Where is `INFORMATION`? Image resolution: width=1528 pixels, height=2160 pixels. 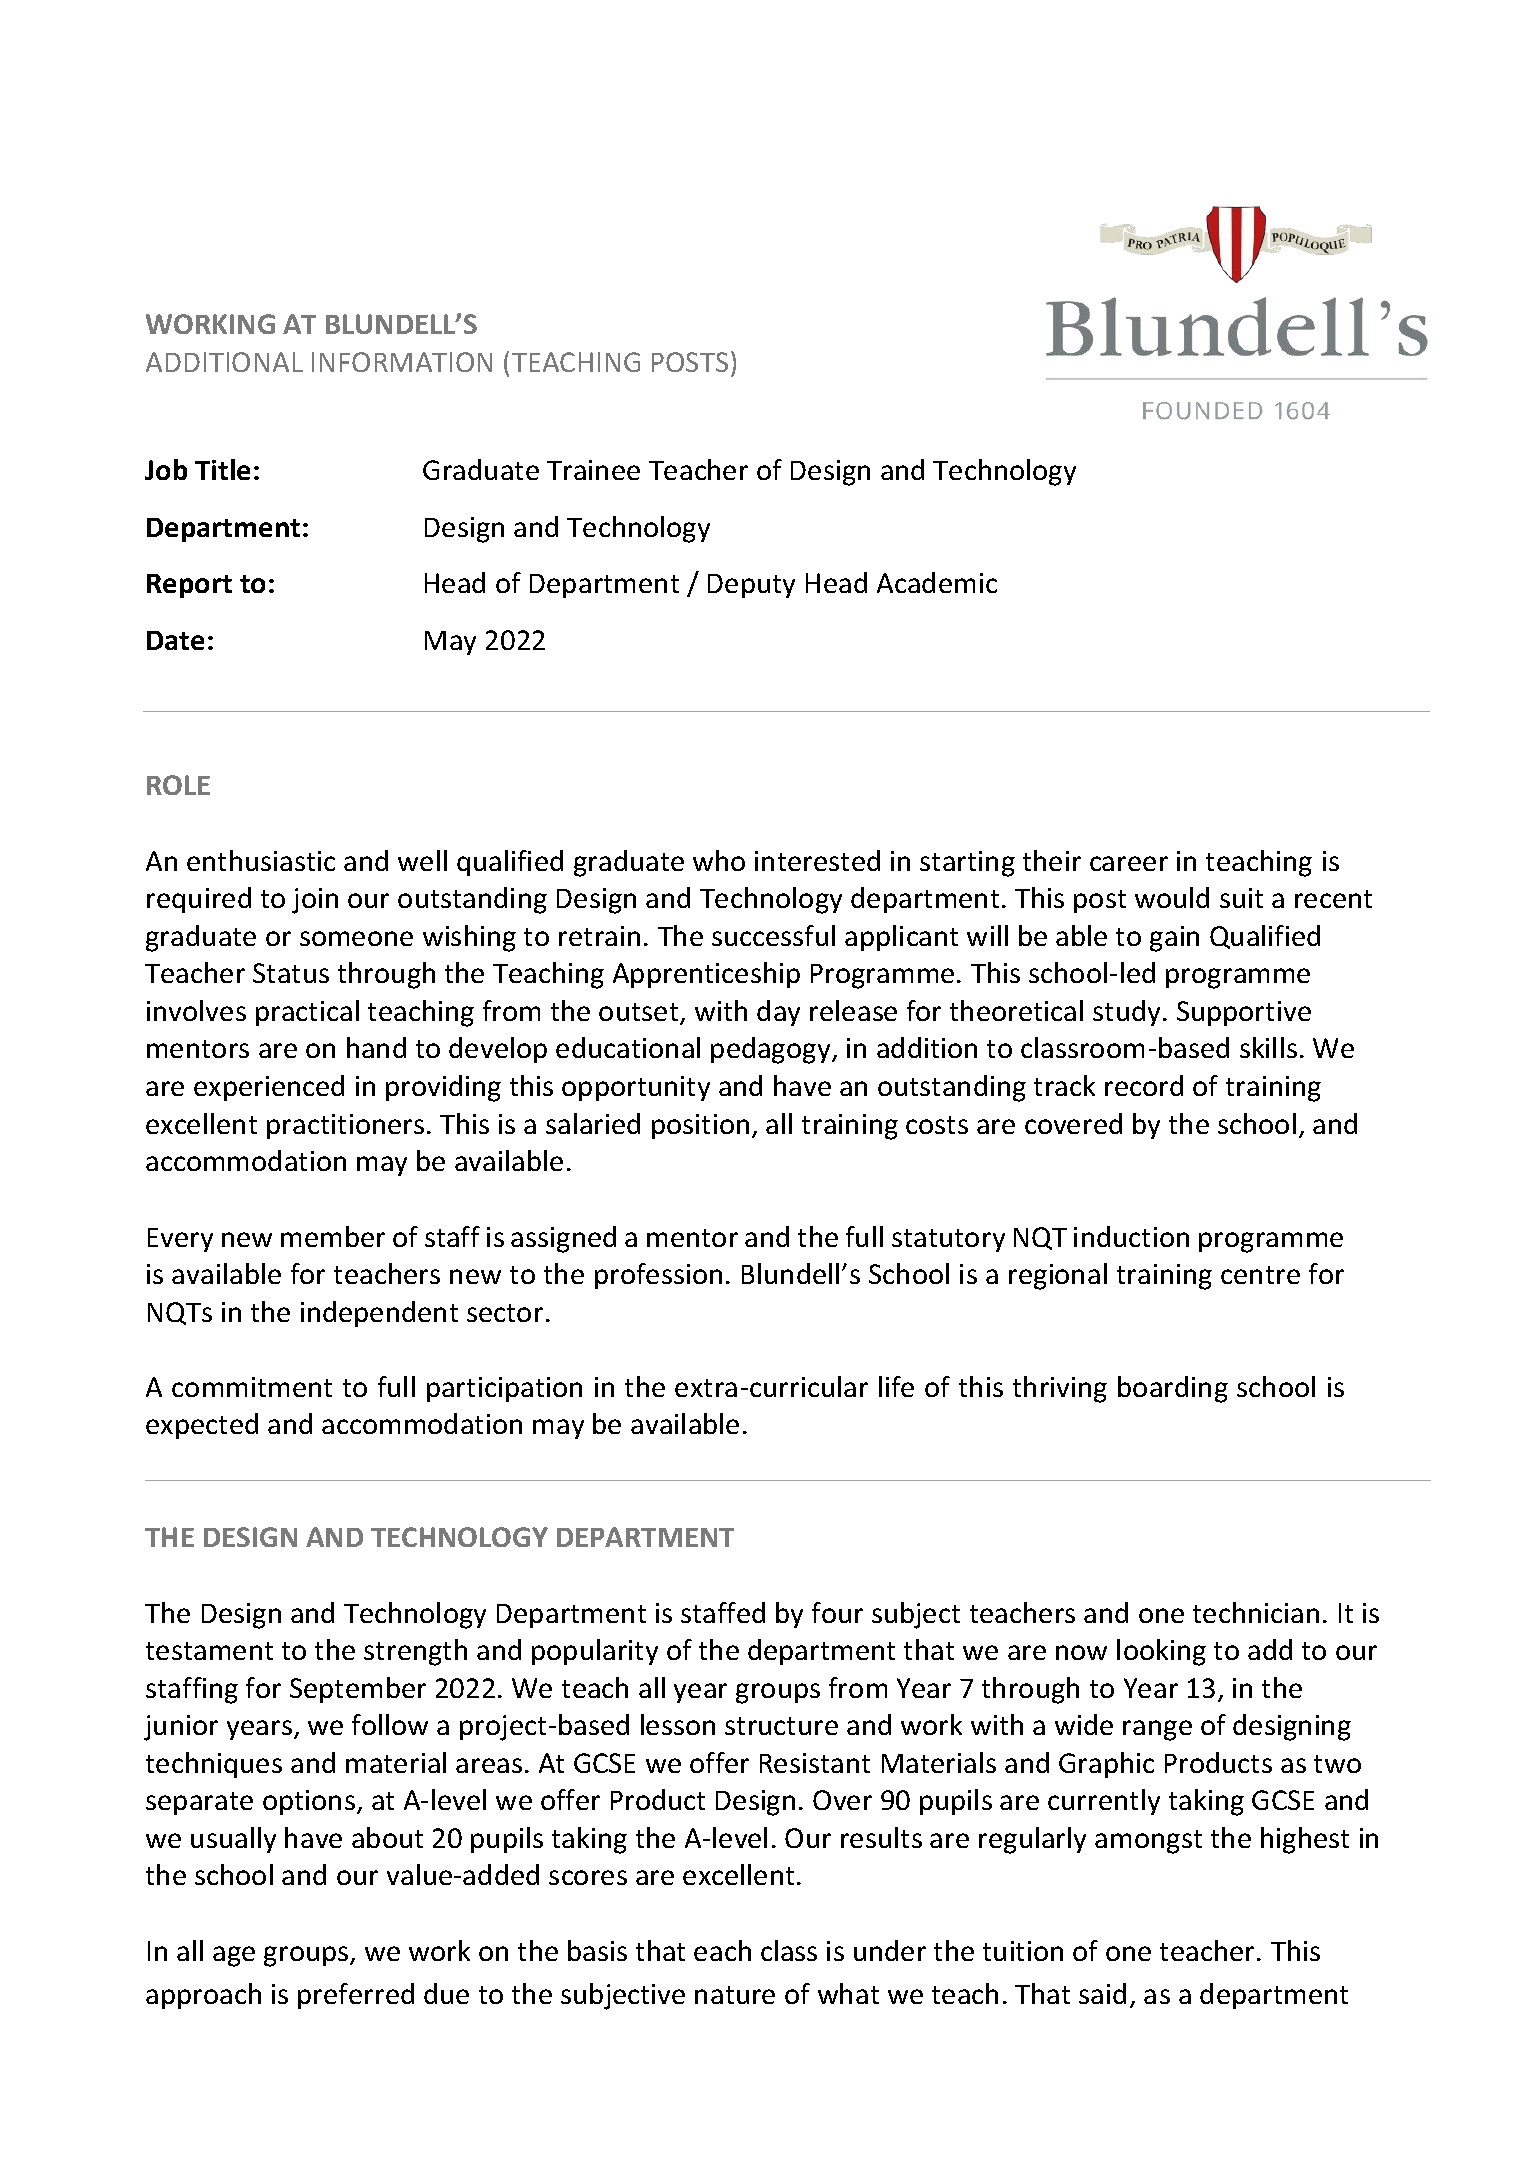 INFORMATION is located at coordinates (402, 362).
